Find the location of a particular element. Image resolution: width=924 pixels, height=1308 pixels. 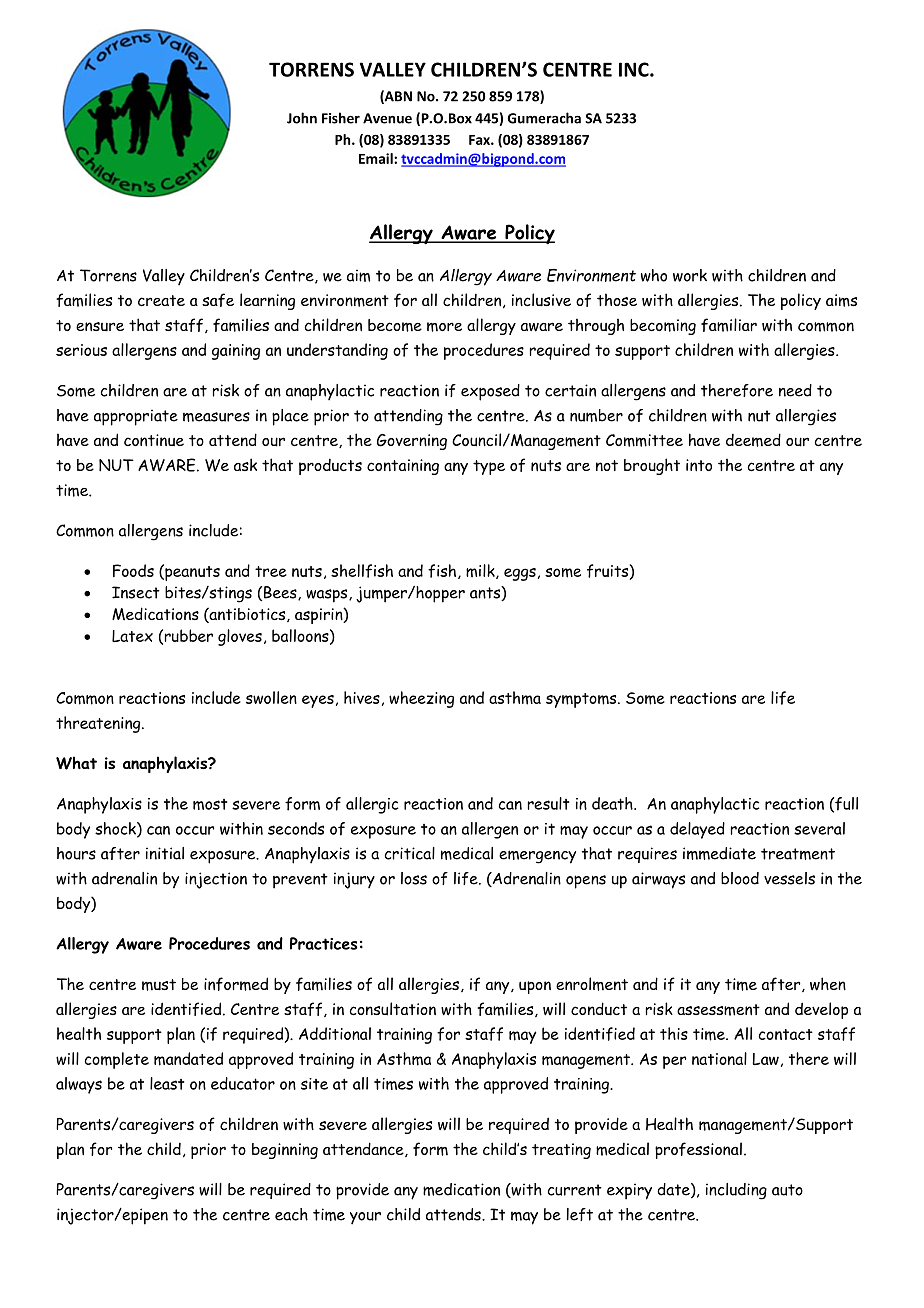

John is located at coordinates (302, 118).
